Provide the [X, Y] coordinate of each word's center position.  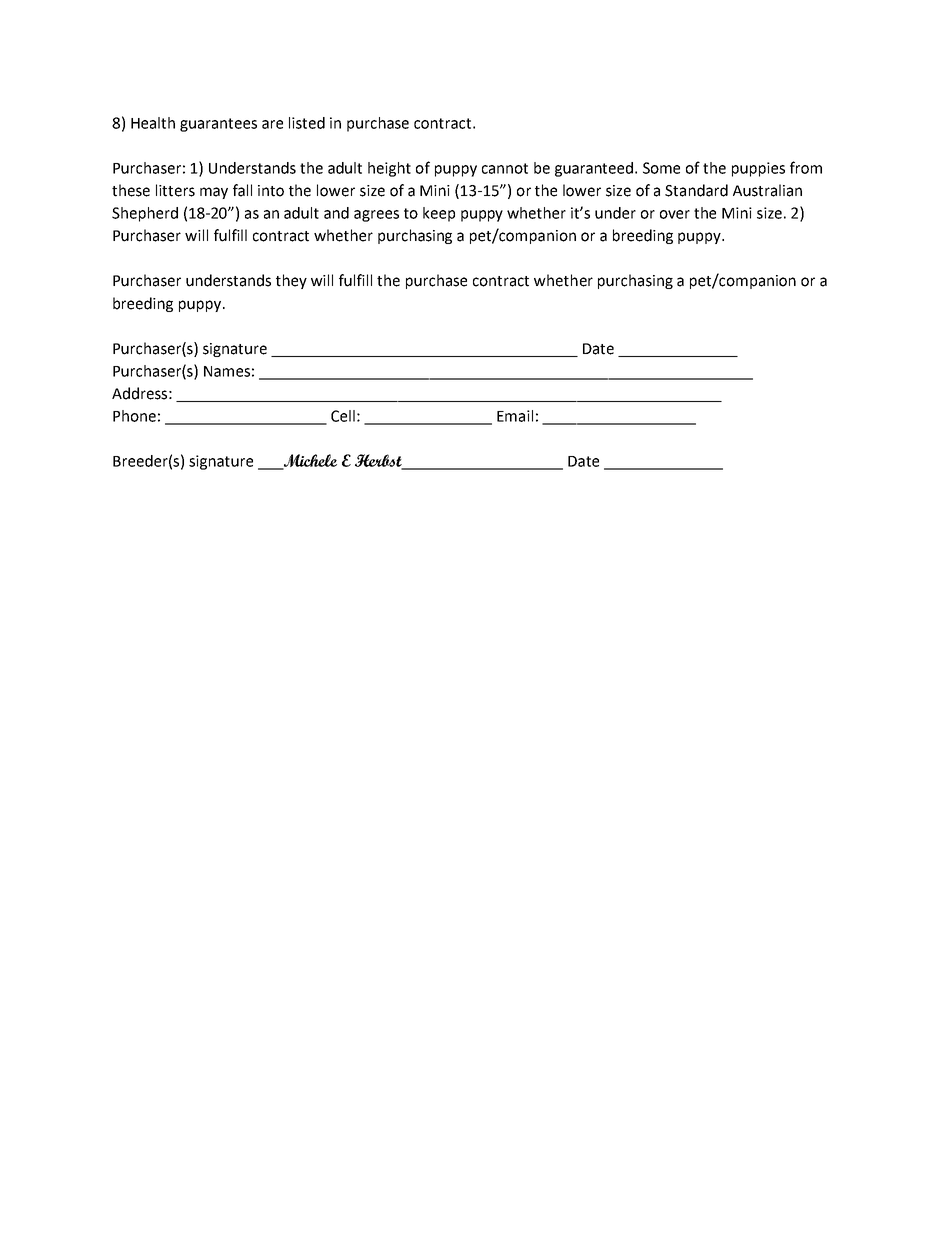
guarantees [218, 125]
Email [515, 416]
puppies [758, 169]
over [675, 214]
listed [307, 123]
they [291, 281]
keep [439, 214]
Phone [134, 416]
